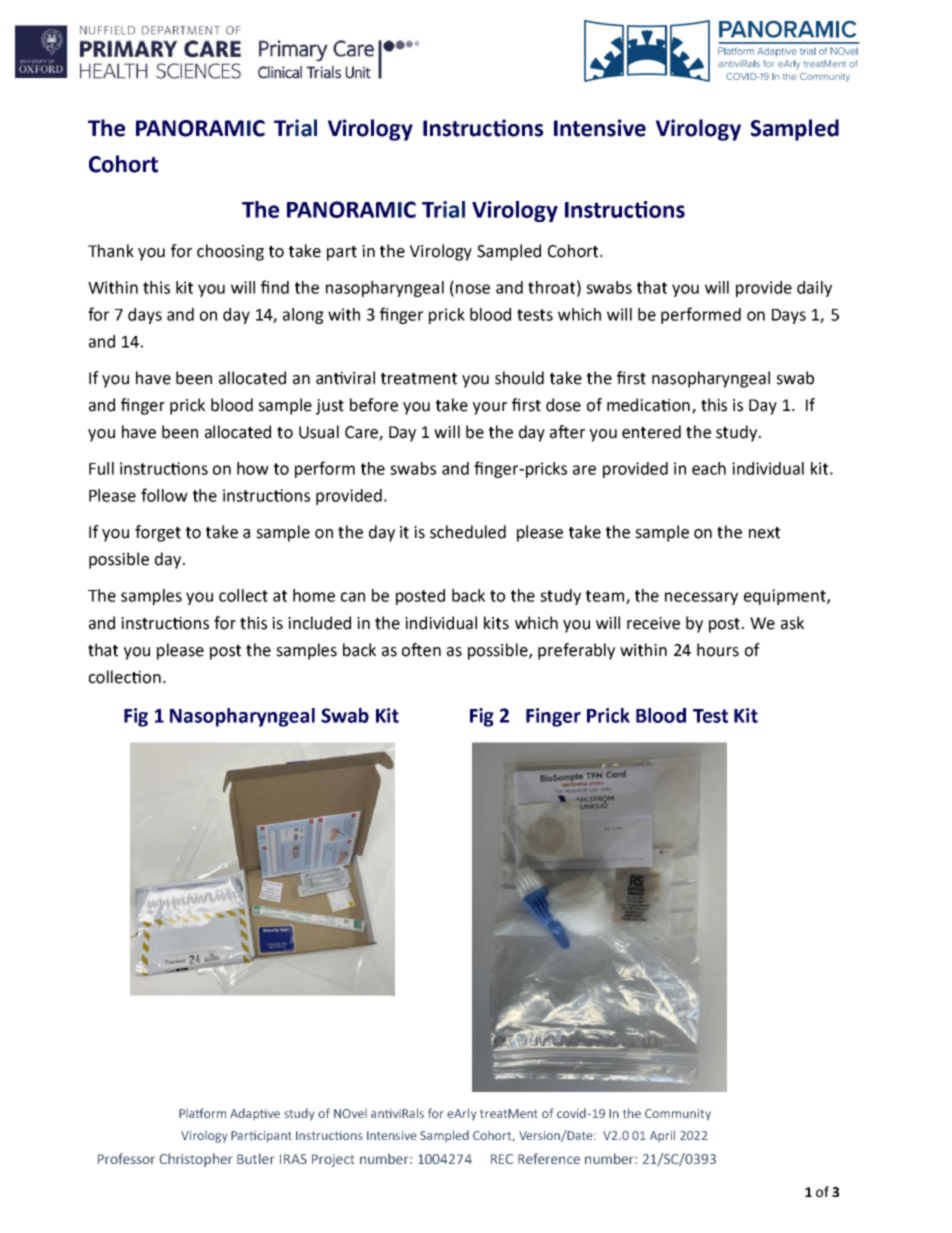 The width and height of the screenshot is (952, 1233). Describe the element at coordinates (718, 650) in the screenshot. I see `hours` at that location.
